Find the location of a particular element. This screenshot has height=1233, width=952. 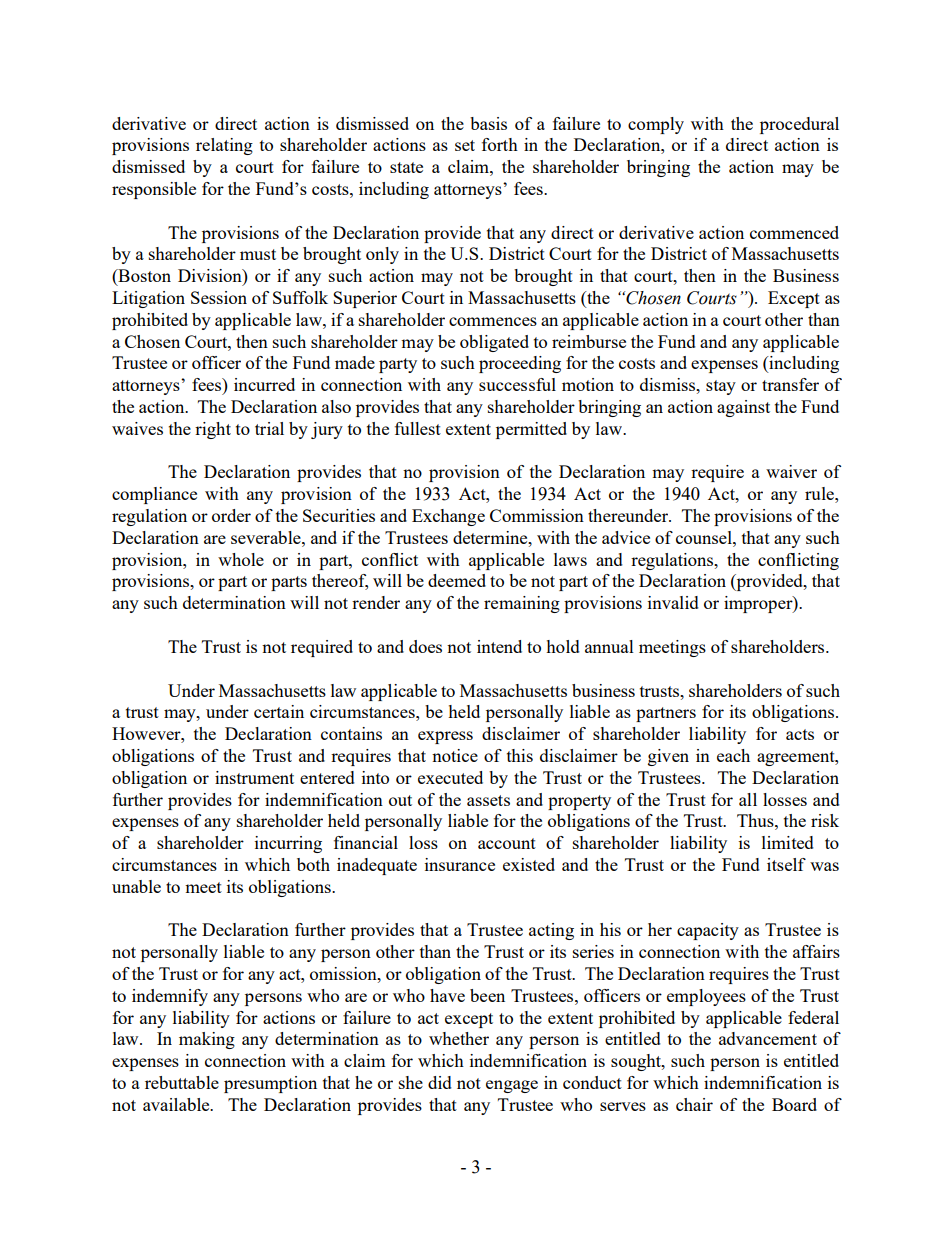

instrument is located at coordinates (254, 777).
